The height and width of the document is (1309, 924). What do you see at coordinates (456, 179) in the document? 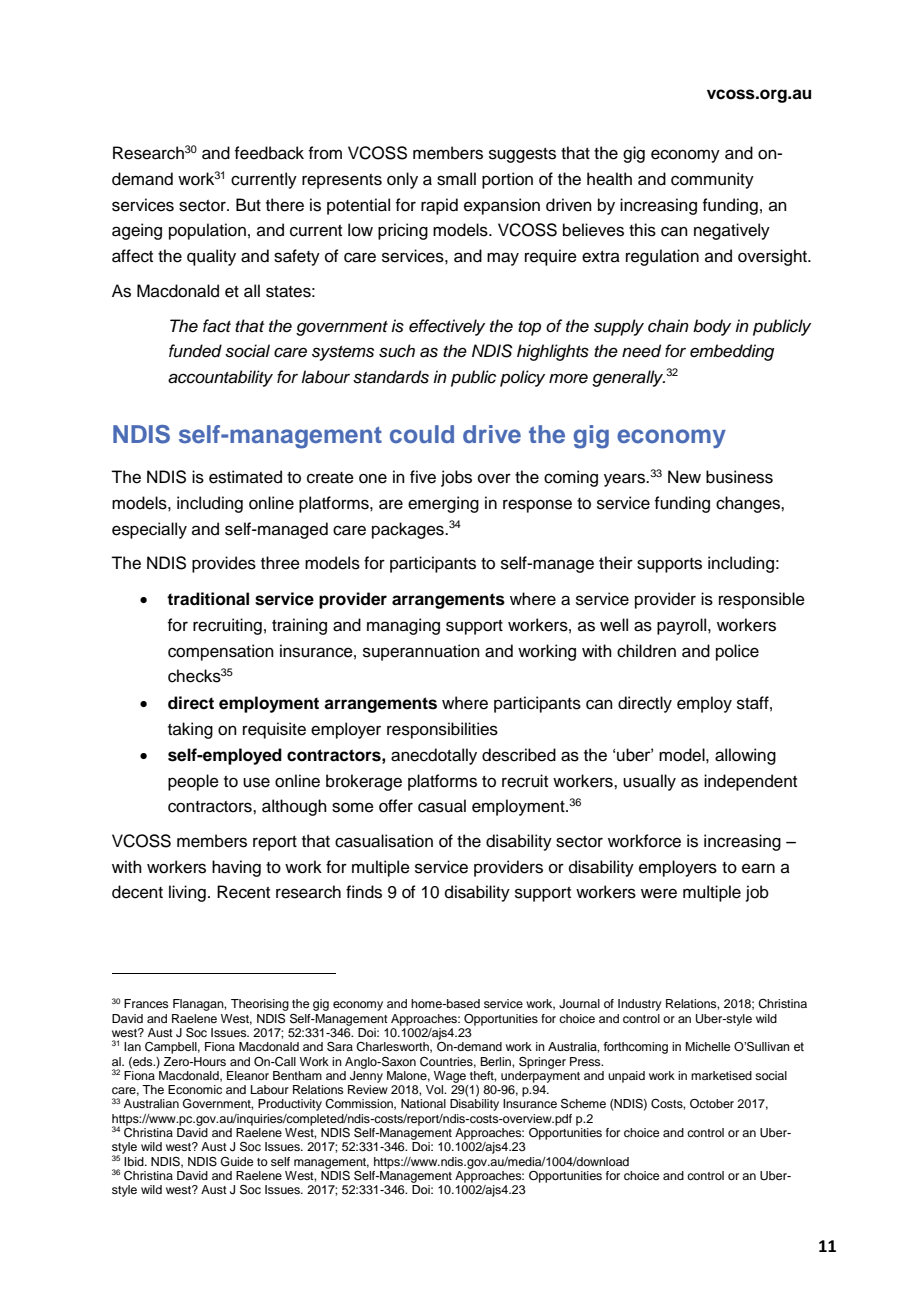
I see `small` at bounding box center [456, 179].
